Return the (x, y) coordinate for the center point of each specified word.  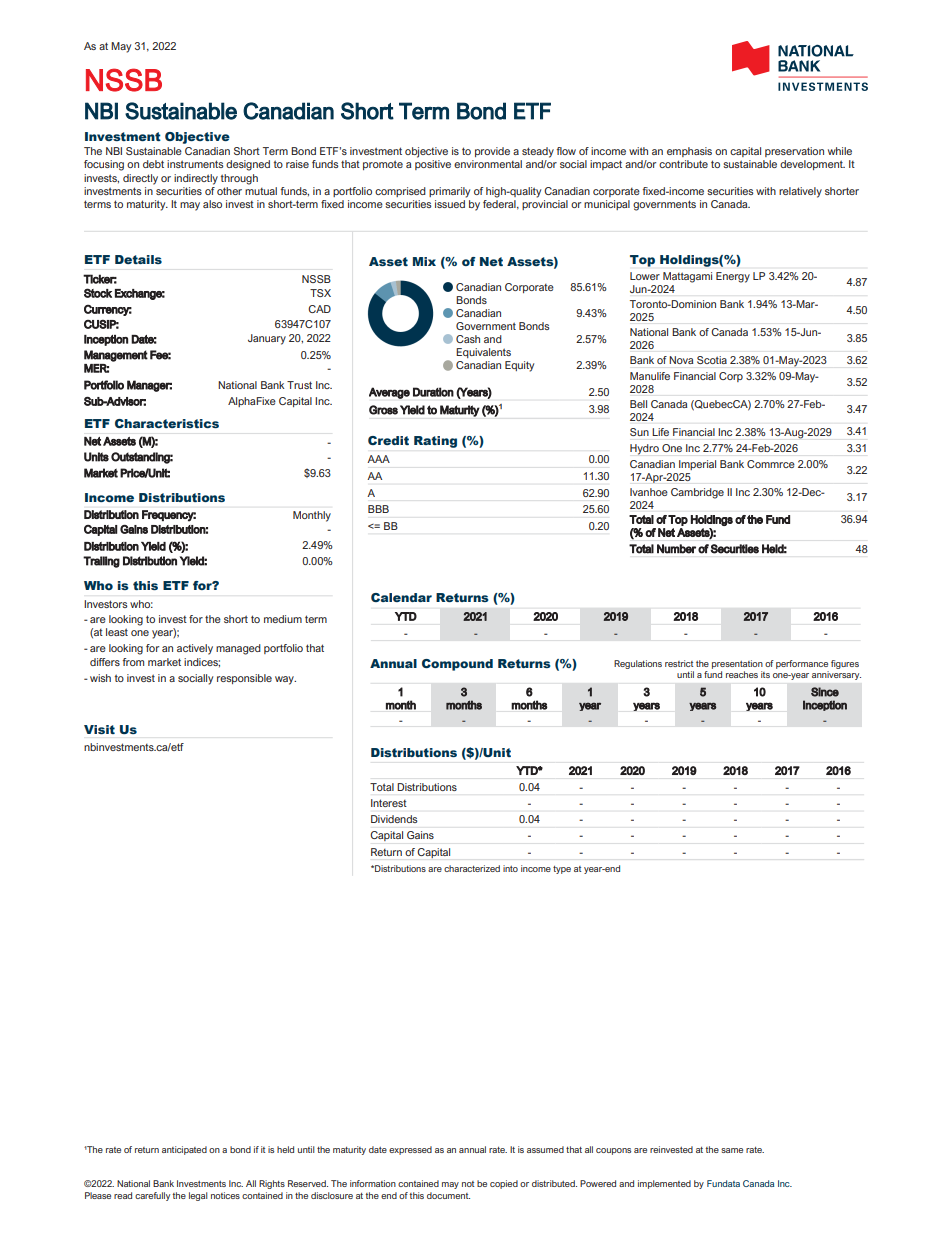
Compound (457, 665)
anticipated (184, 1150)
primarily (449, 192)
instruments (195, 164)
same (732, 1150)
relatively (800, 192)
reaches (742, 674)
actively (195, 649)
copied (504, 1184)
